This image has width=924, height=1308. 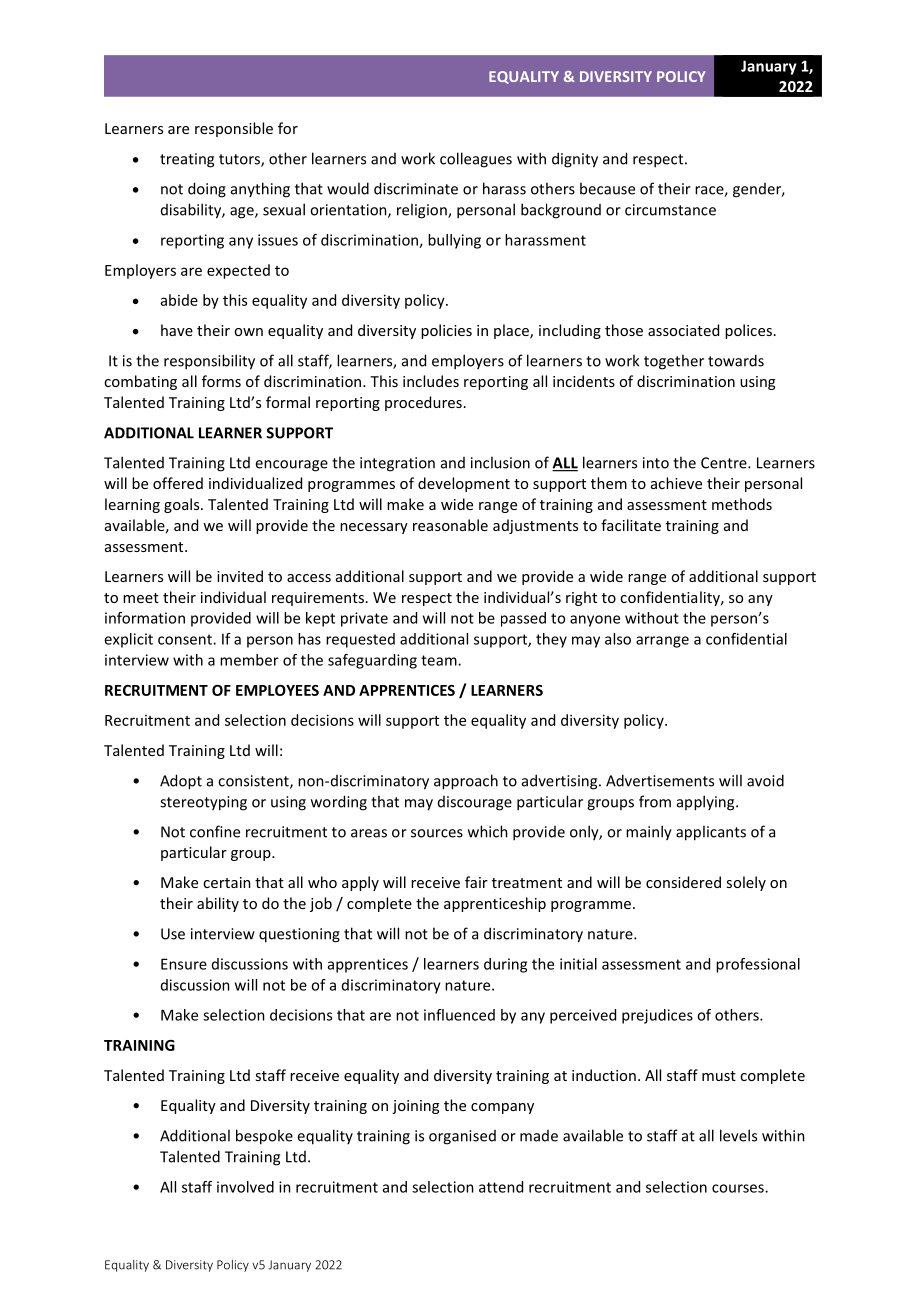 I want to click on circumstance, so click(x=670, y=210).
